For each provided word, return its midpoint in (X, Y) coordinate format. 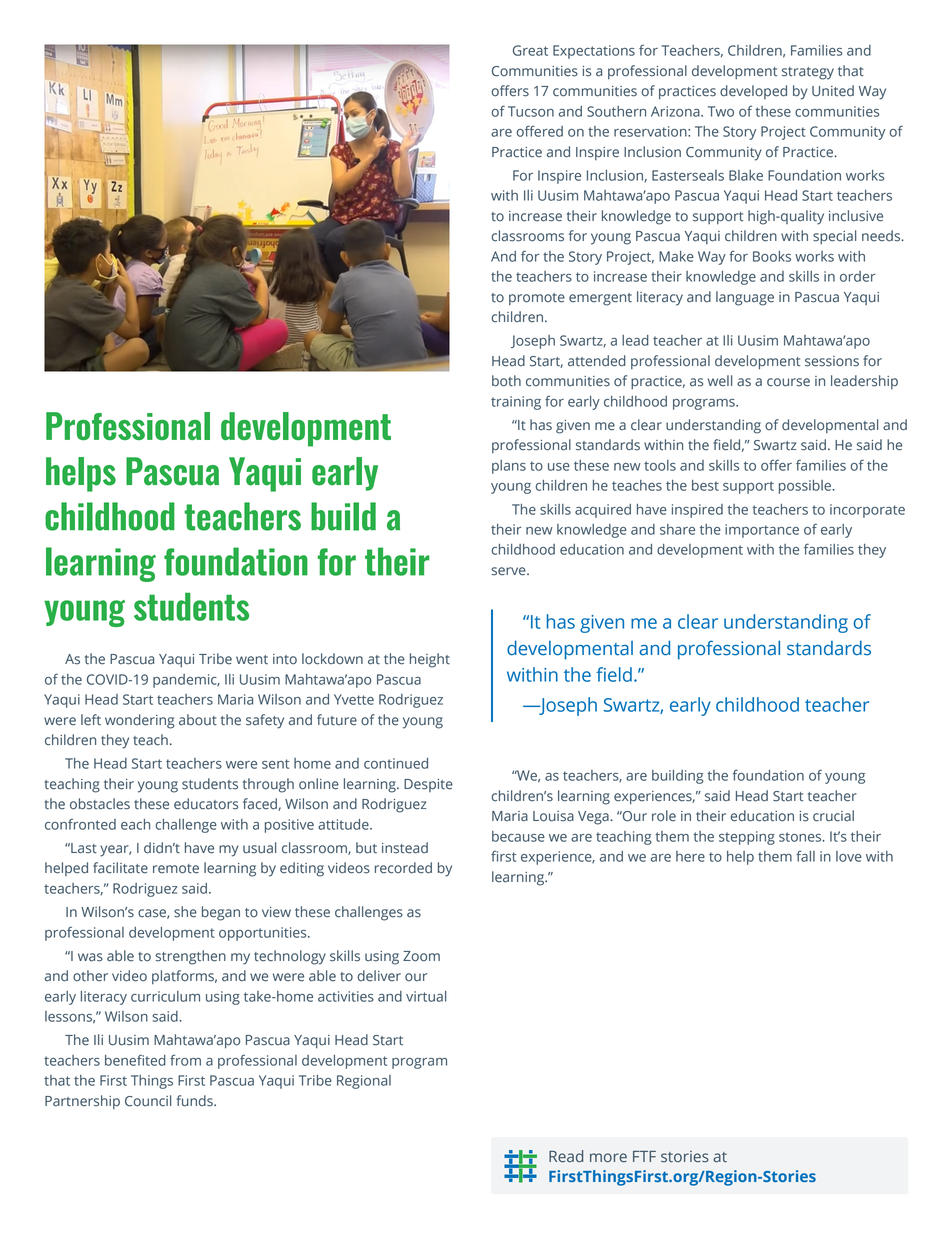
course (788, 382)
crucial (833, 816)
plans (509, 467)
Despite (428, 785)
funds (195, 1101)
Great (530, 50)
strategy (808, 73)
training (516, 403)
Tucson (531, 111)
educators (206, 804)
